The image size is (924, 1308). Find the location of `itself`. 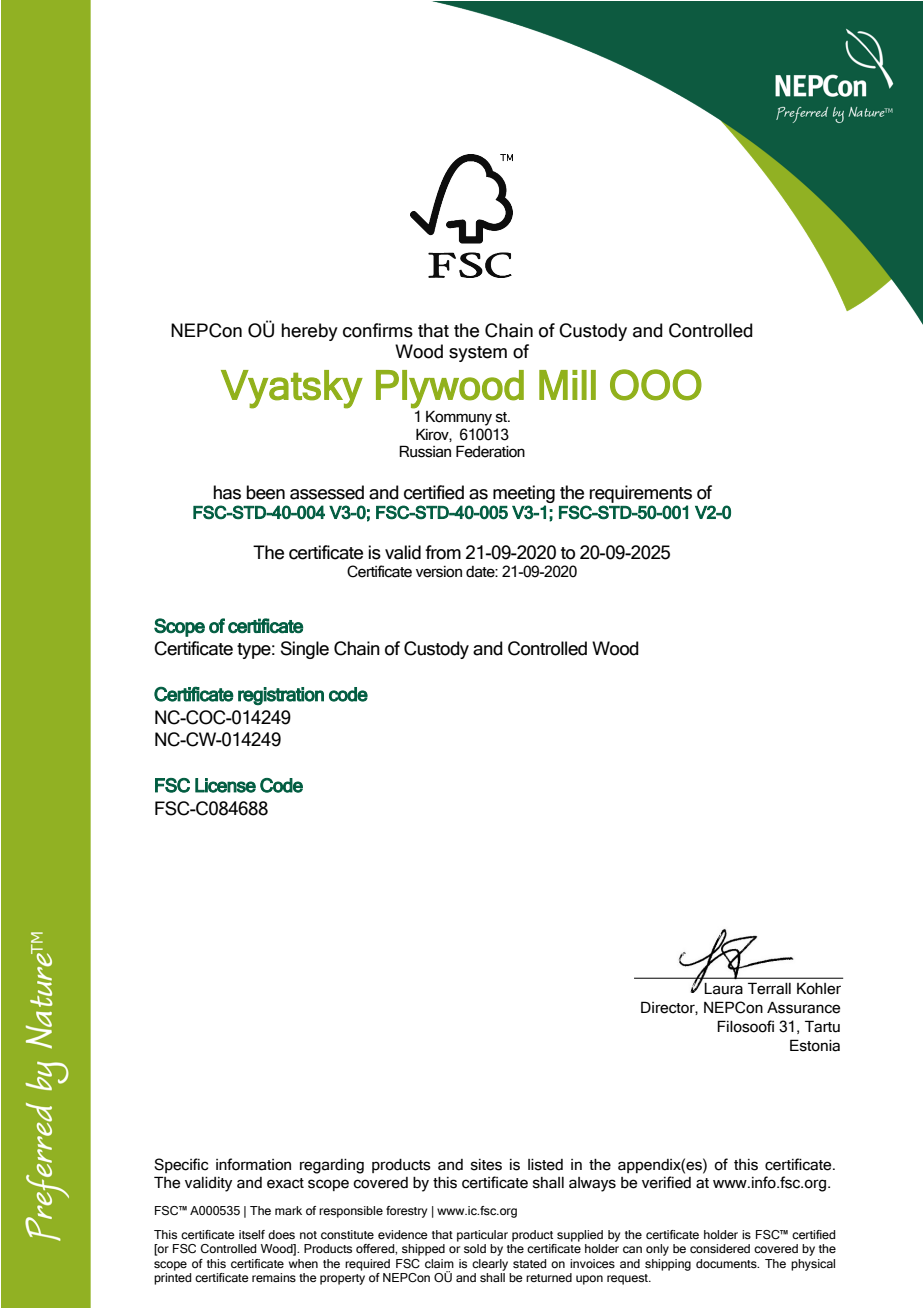

itself is located at coordinates (252, 1234).
